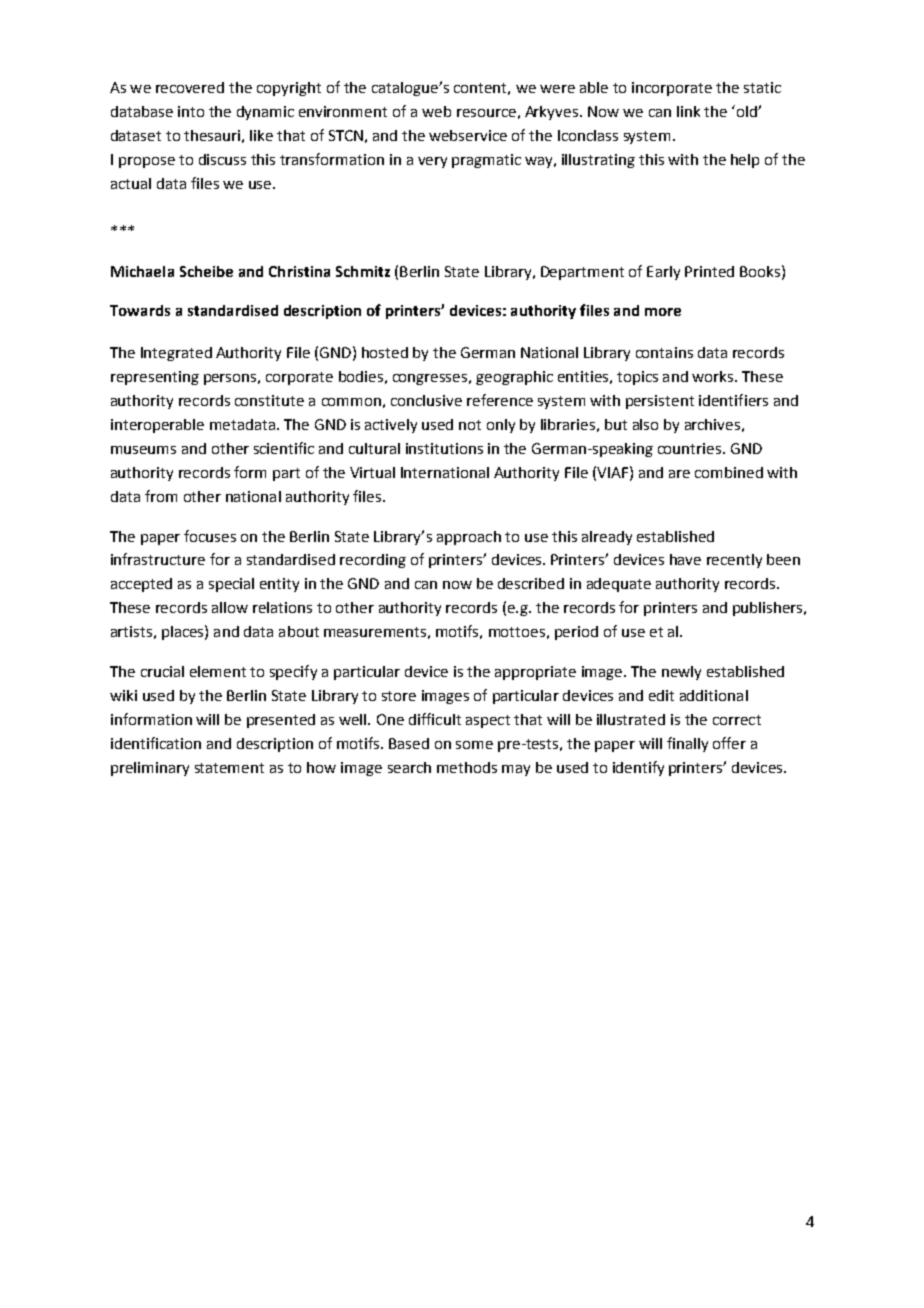 The height and width of the screenshot is (1308, 924). I want to click on link, so click(688, 111).
